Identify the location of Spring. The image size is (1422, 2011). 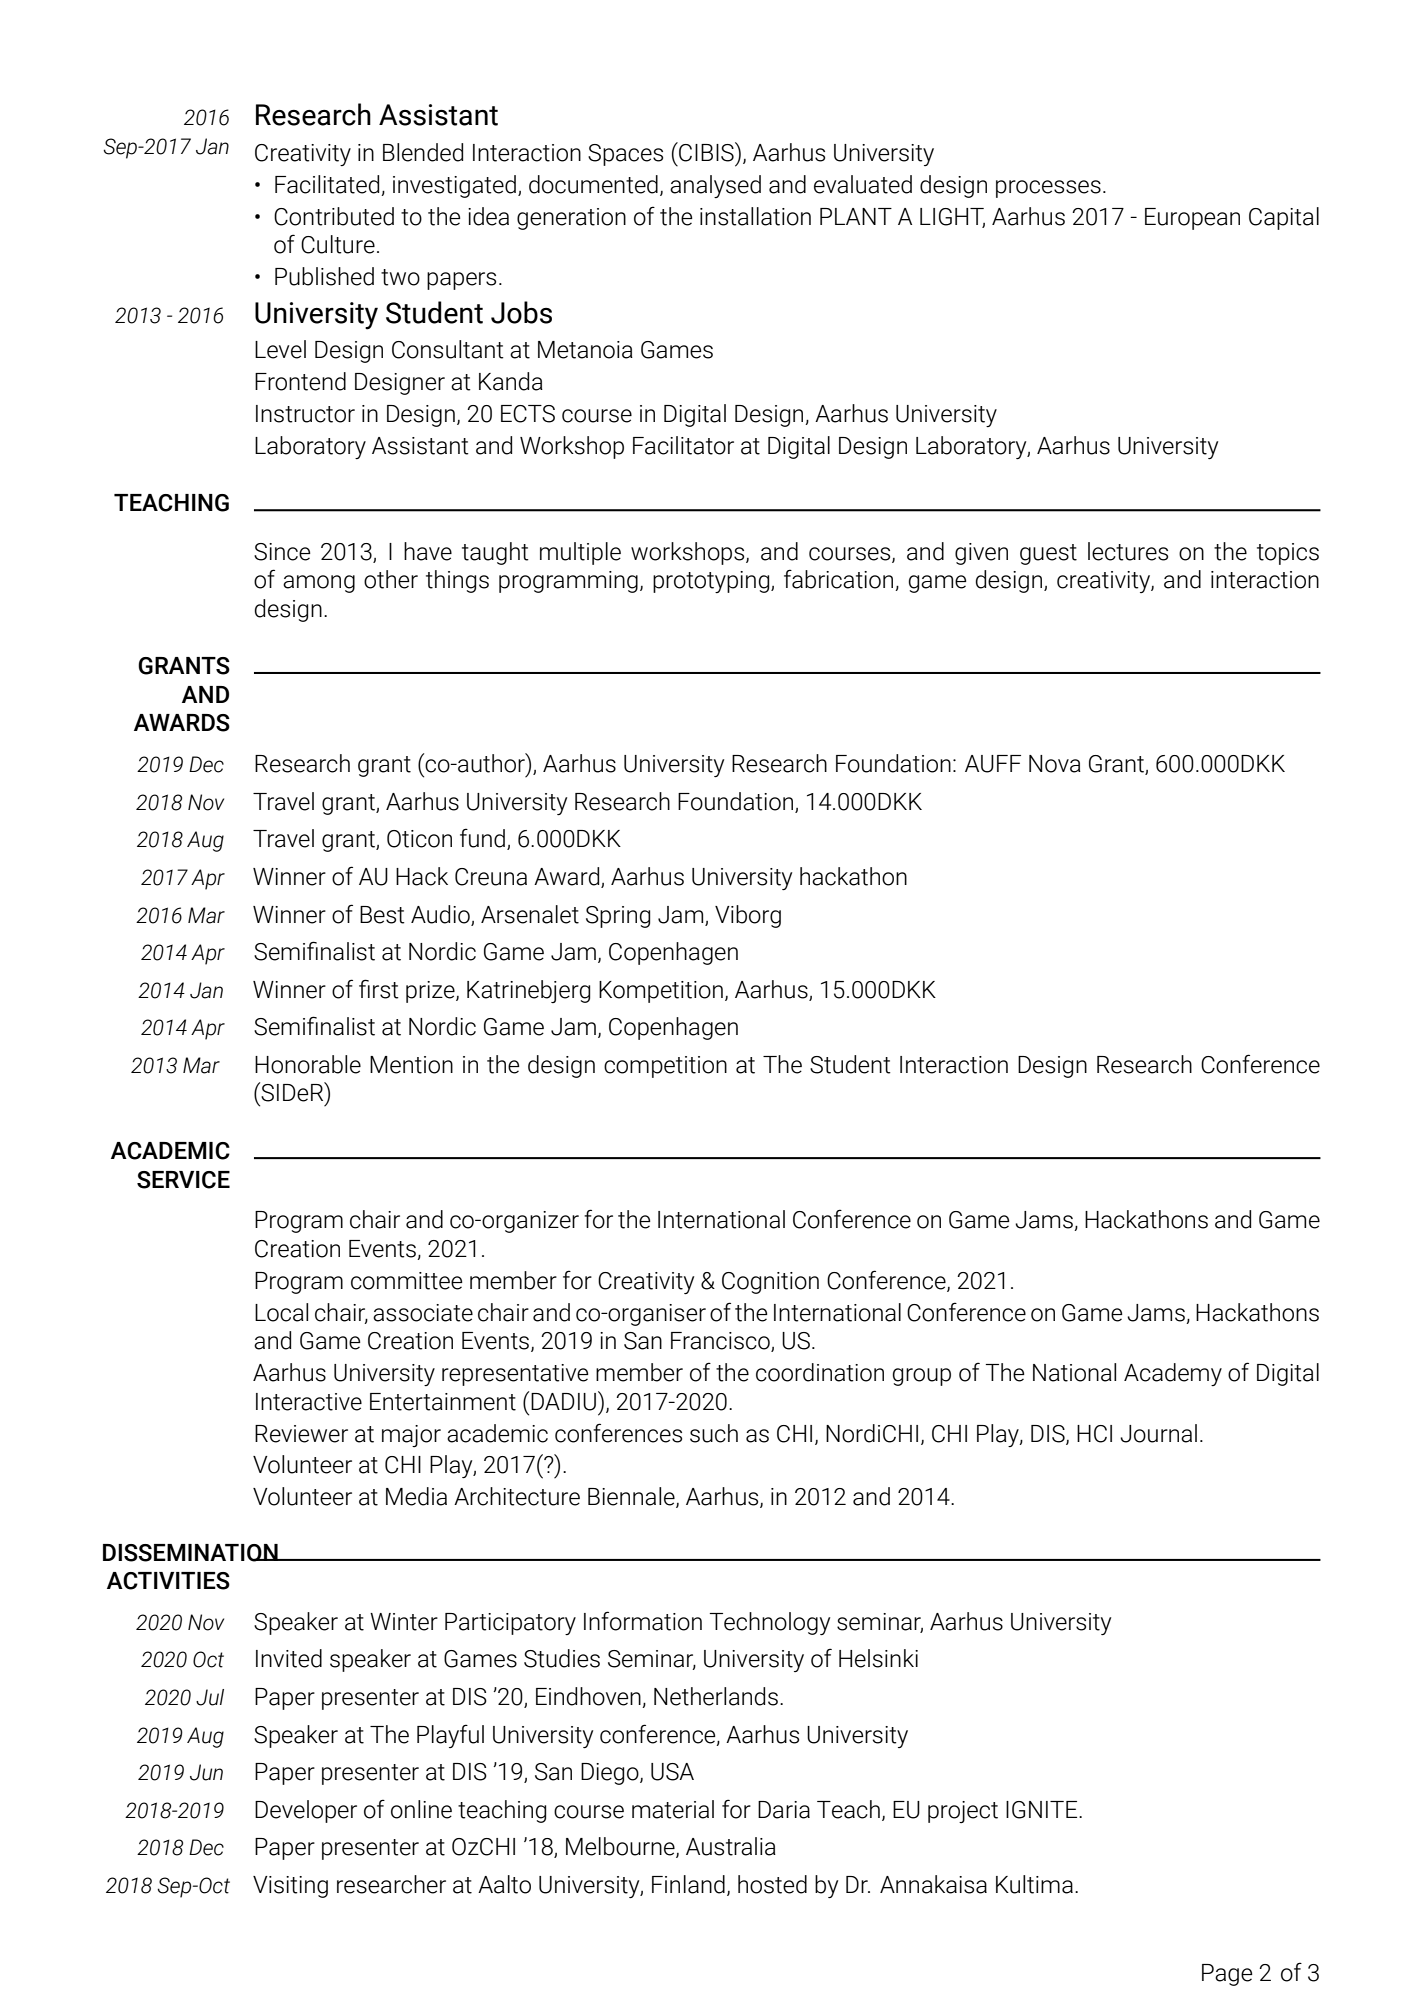
(618, 917).
